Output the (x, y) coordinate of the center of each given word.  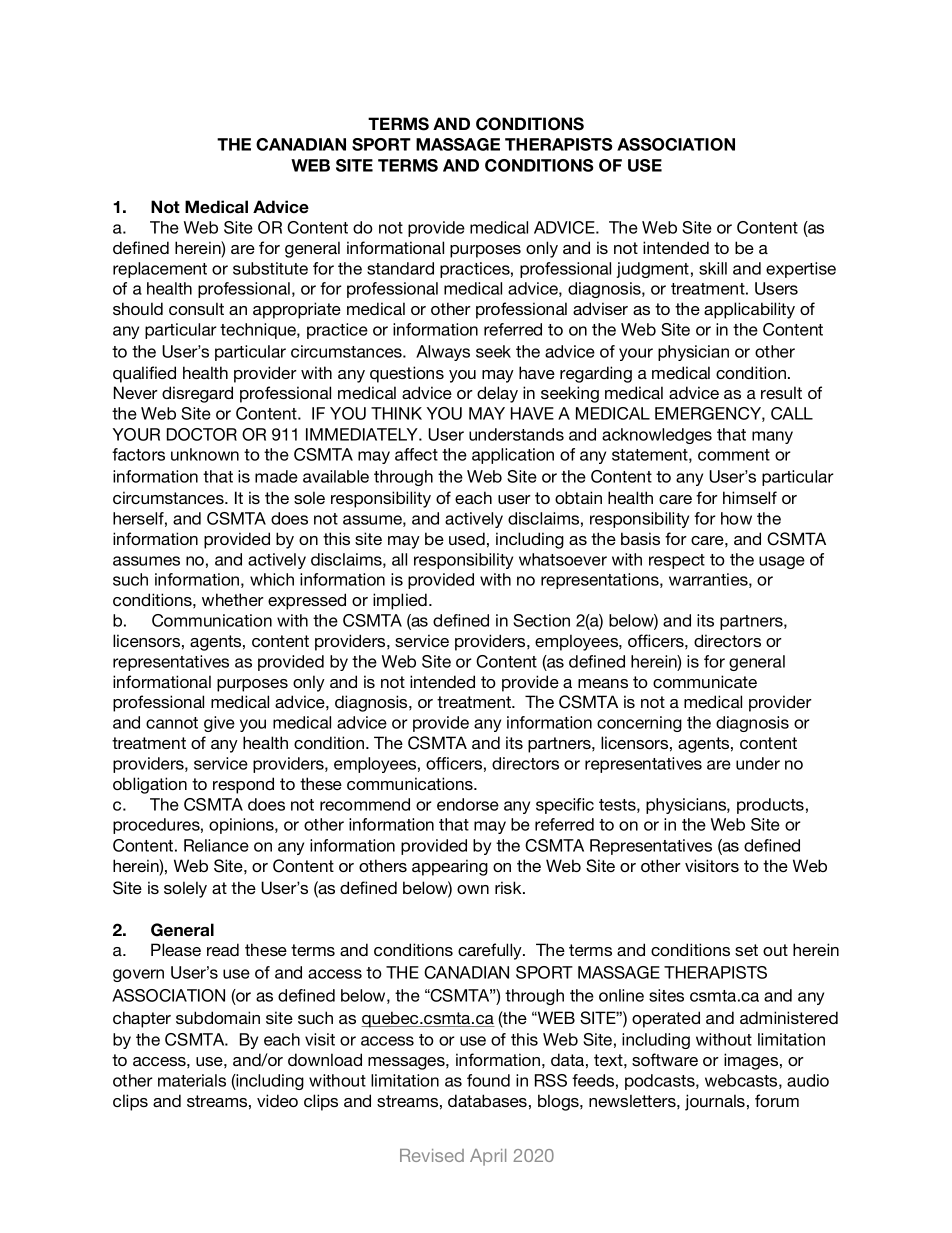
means (603, 683)
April (488, 1157)
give (219, 724)
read (223, 949)
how (736, 518)
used (467, 538)
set (746, 950)
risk (509, 887)
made (276, 476)
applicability (749, 310)
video (277, 1100)
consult (196, 308)
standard (400, 268)
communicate (705, 681)
